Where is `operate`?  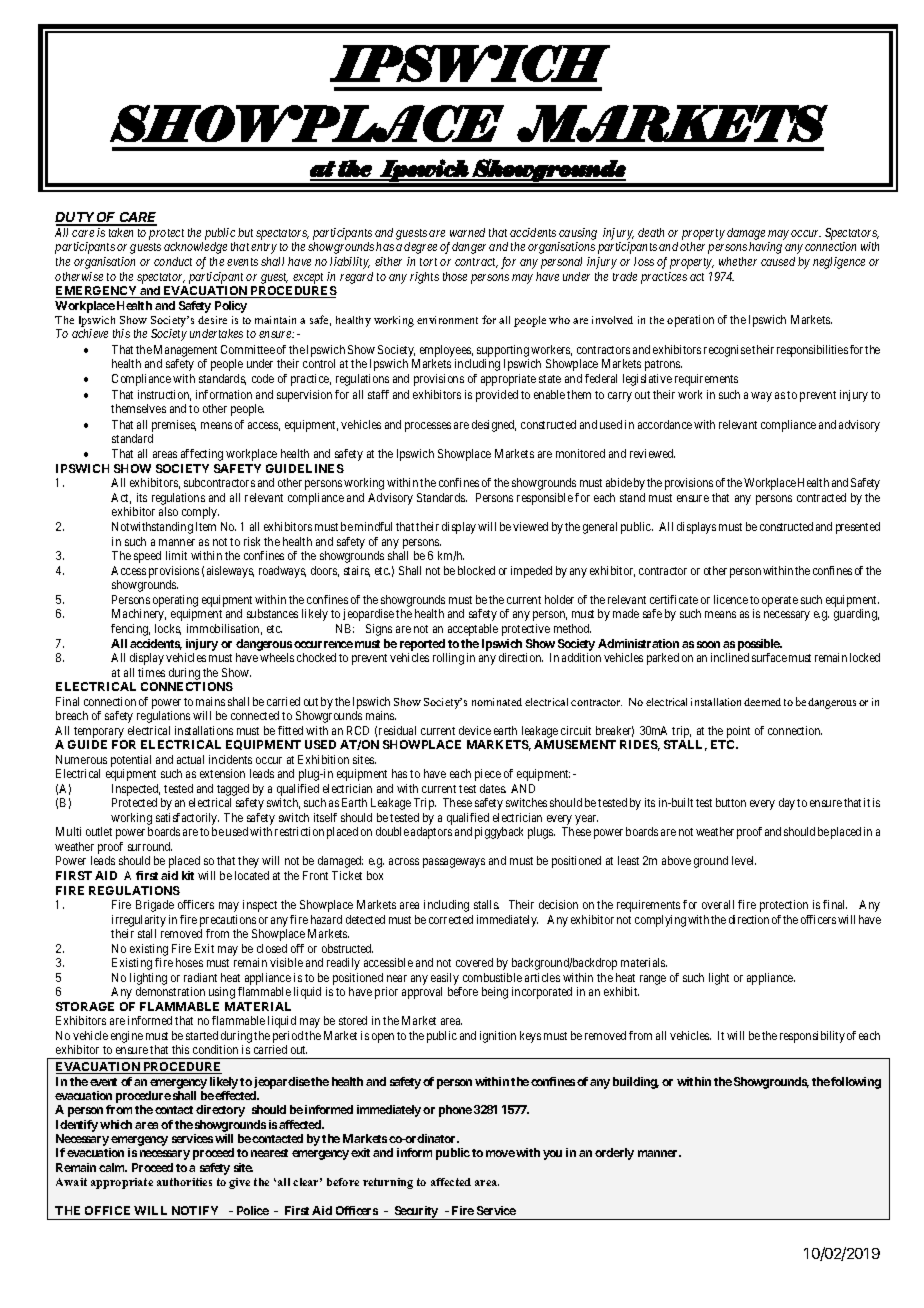 operate is located at coordinates (780, 601).
